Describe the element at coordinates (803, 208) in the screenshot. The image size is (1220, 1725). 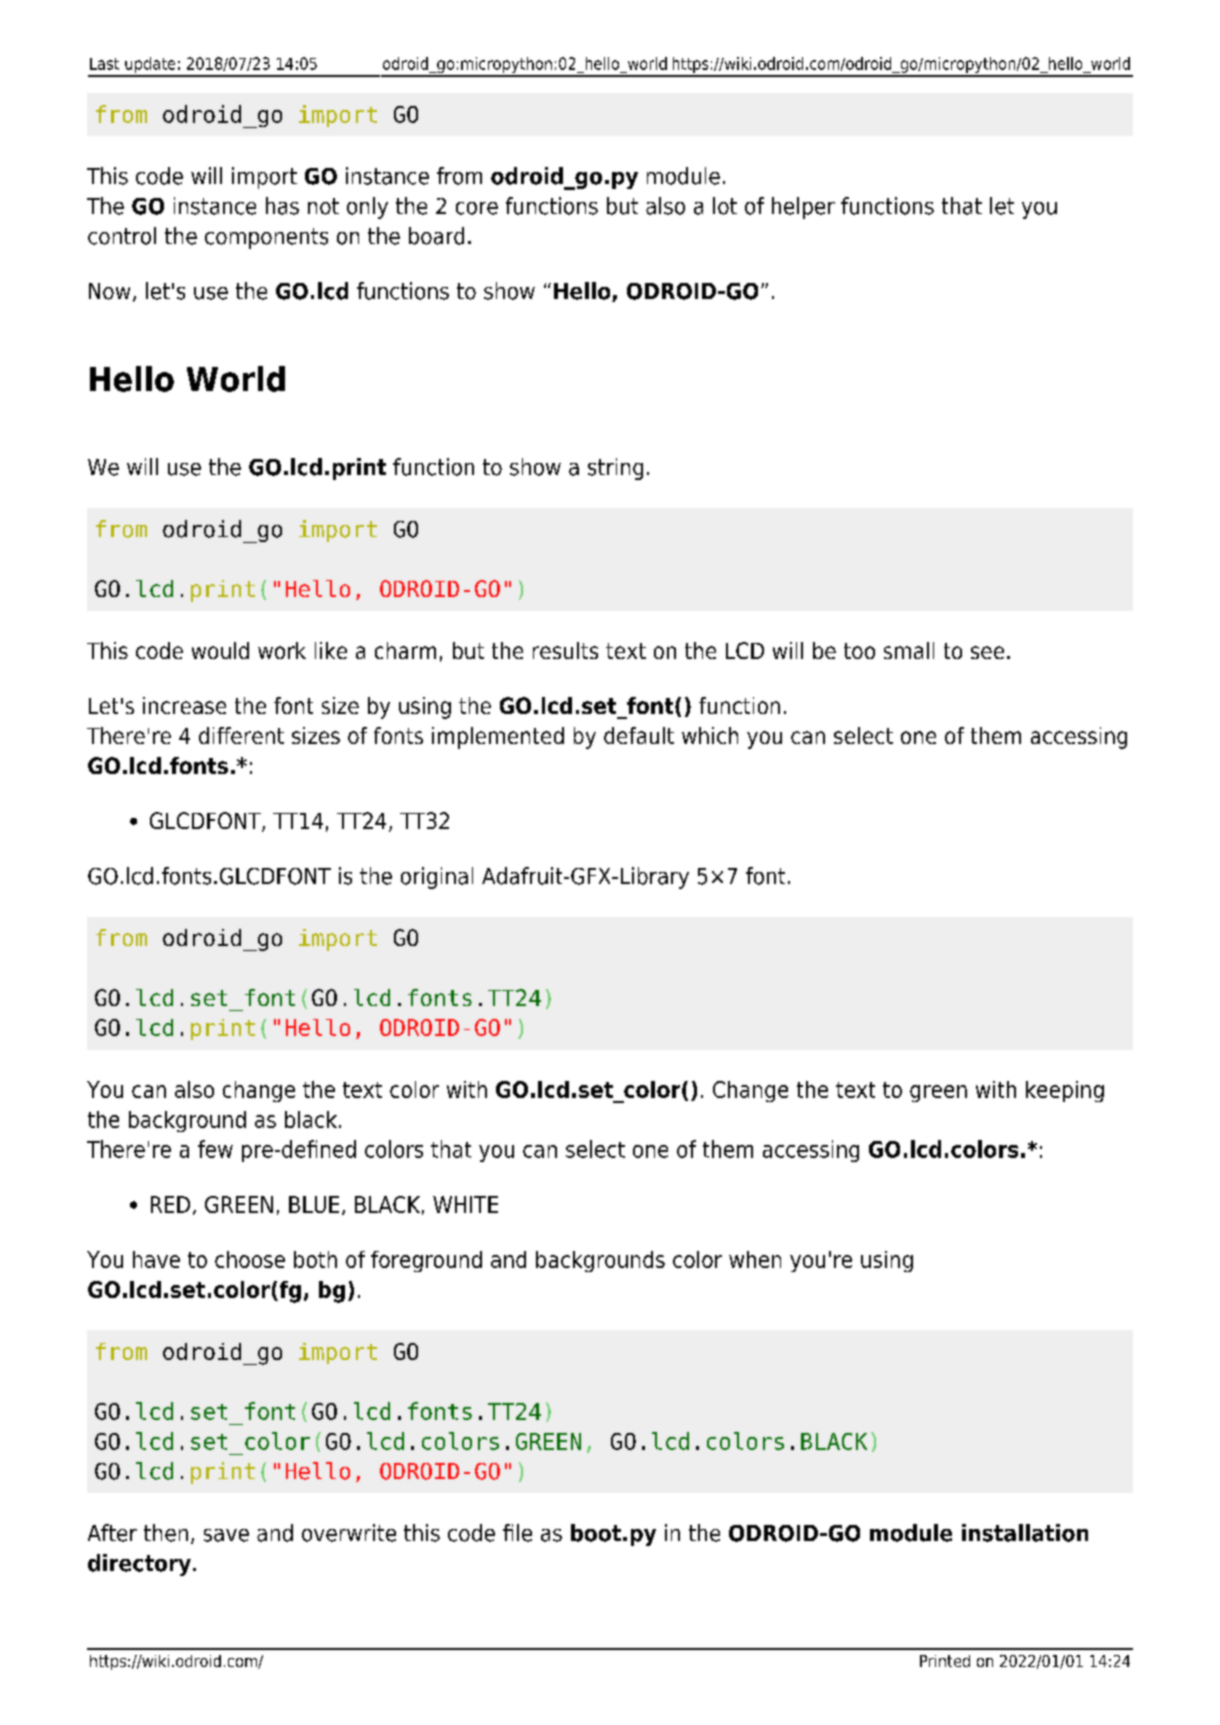
I see `helper` at that location.
